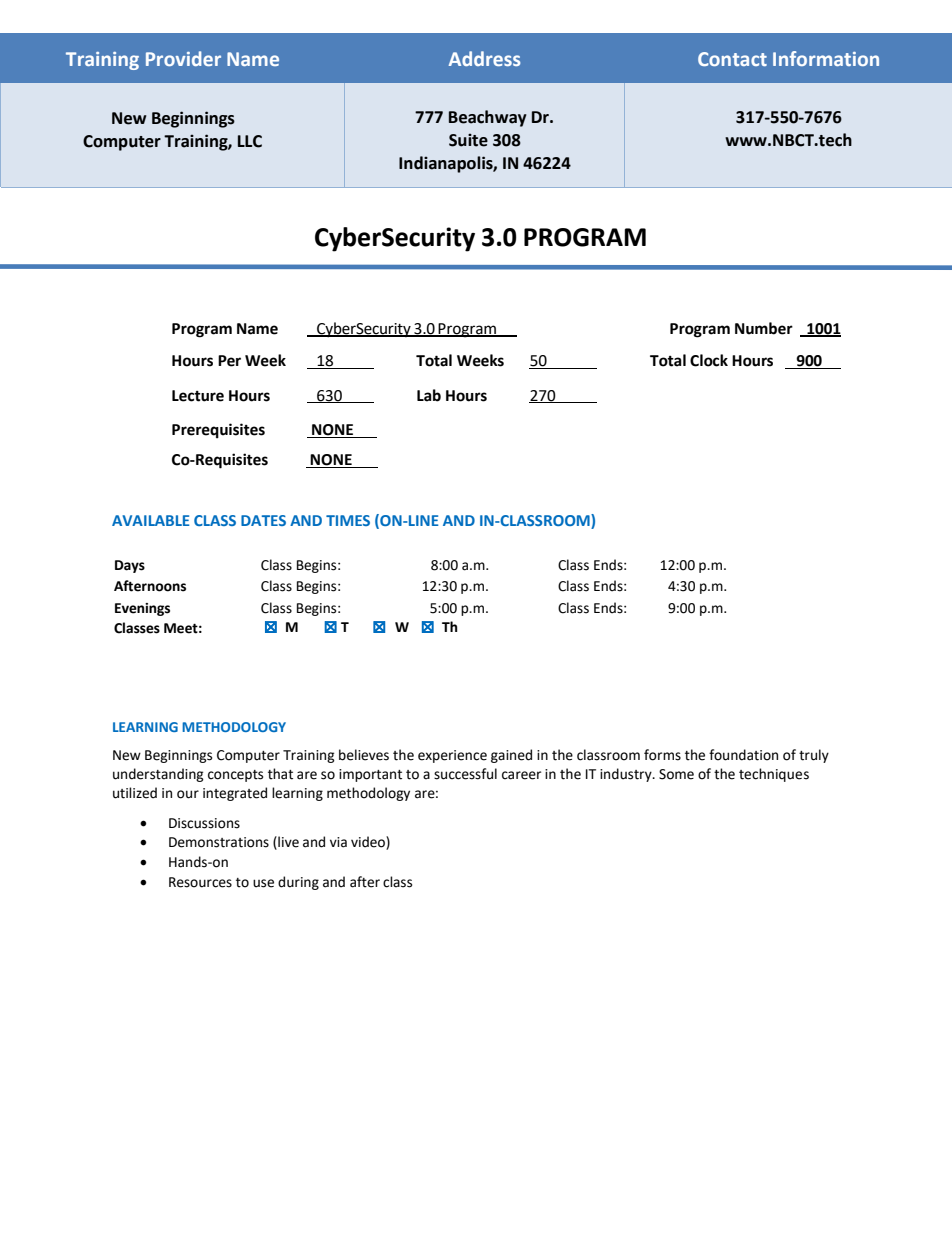 This document has width=952, height=1233. I want to click on DATES, so click(263, 520).
